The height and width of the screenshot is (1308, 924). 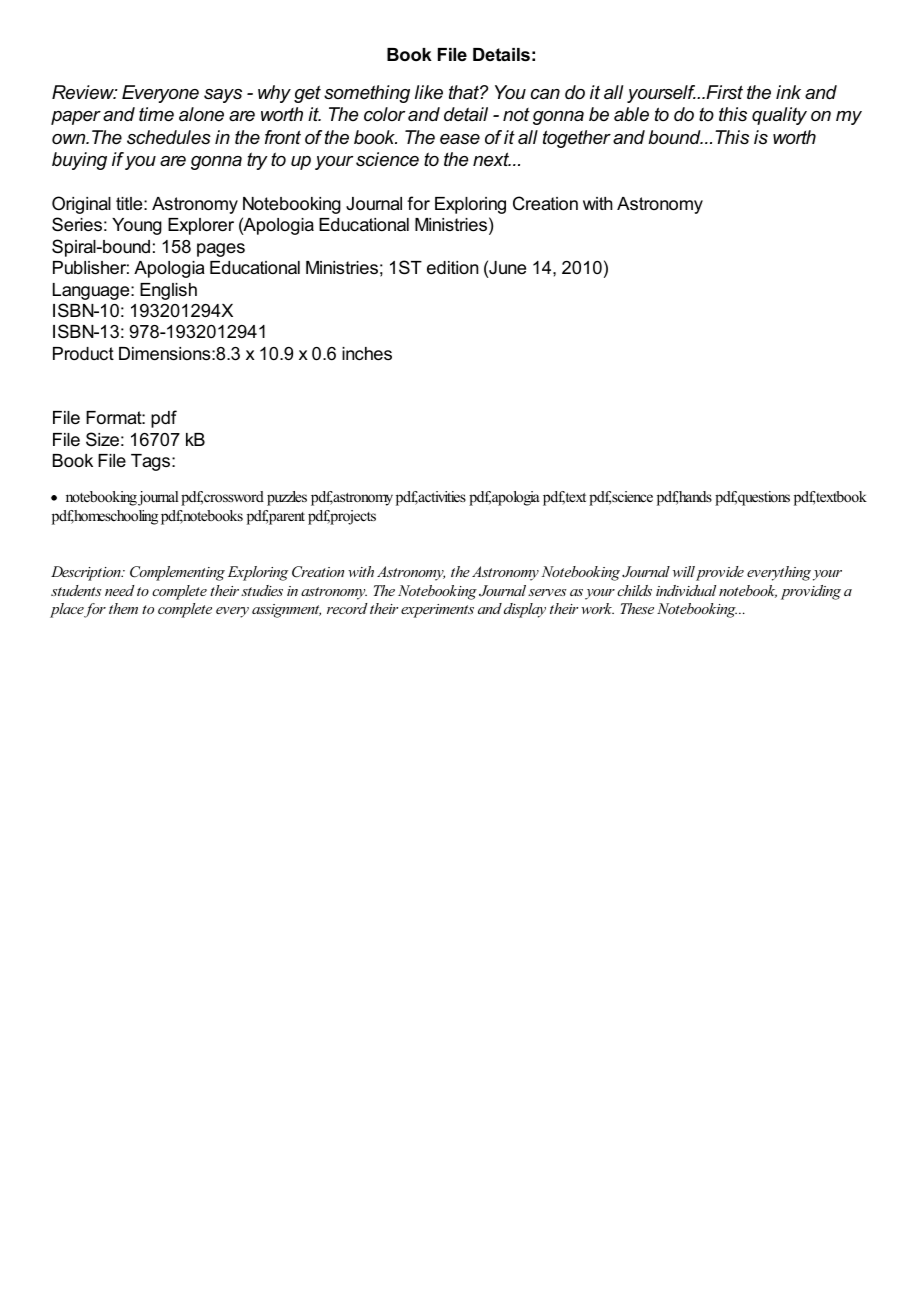 What do you see at coordinates (367, 354) in the screenshot?
I see `inches` at bounding box center [367, 354].
